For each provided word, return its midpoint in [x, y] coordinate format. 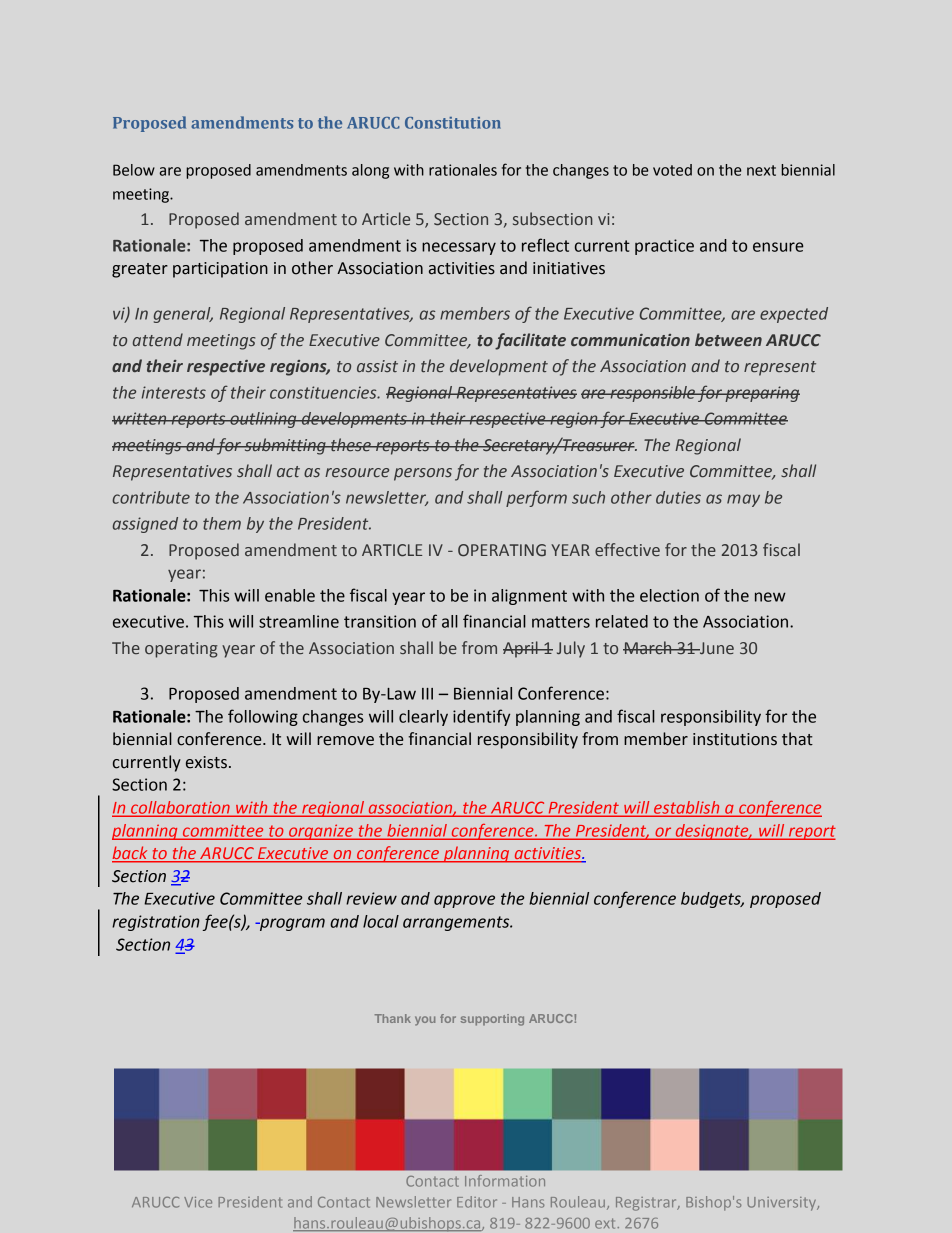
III [427, 694]
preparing [761, 394]
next [761, 170]
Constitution [453, 123]
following [263, 717]
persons [423, 474]
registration [156, 923]
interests [174, 392]
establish [687, 808]
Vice [198, 1202]
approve [464, 901]
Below [134, 170]
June [716, 648]
